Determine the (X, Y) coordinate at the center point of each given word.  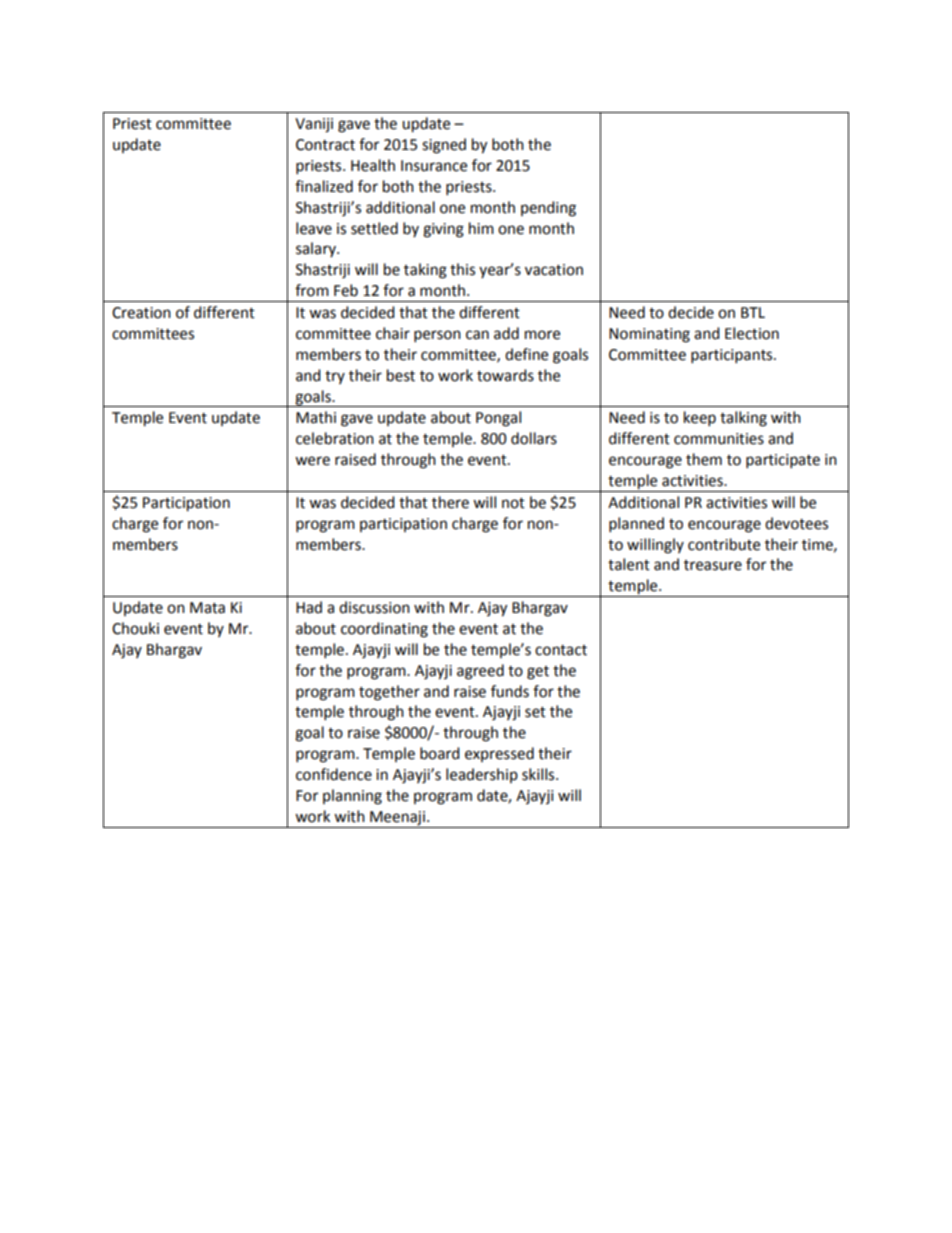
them (704, 459)
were (312, 461)
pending (548, 209)
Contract (325, 145)
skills (539, 774)
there (450, 502)
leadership (482, 775)
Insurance (434, 166)
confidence (334, 774)
